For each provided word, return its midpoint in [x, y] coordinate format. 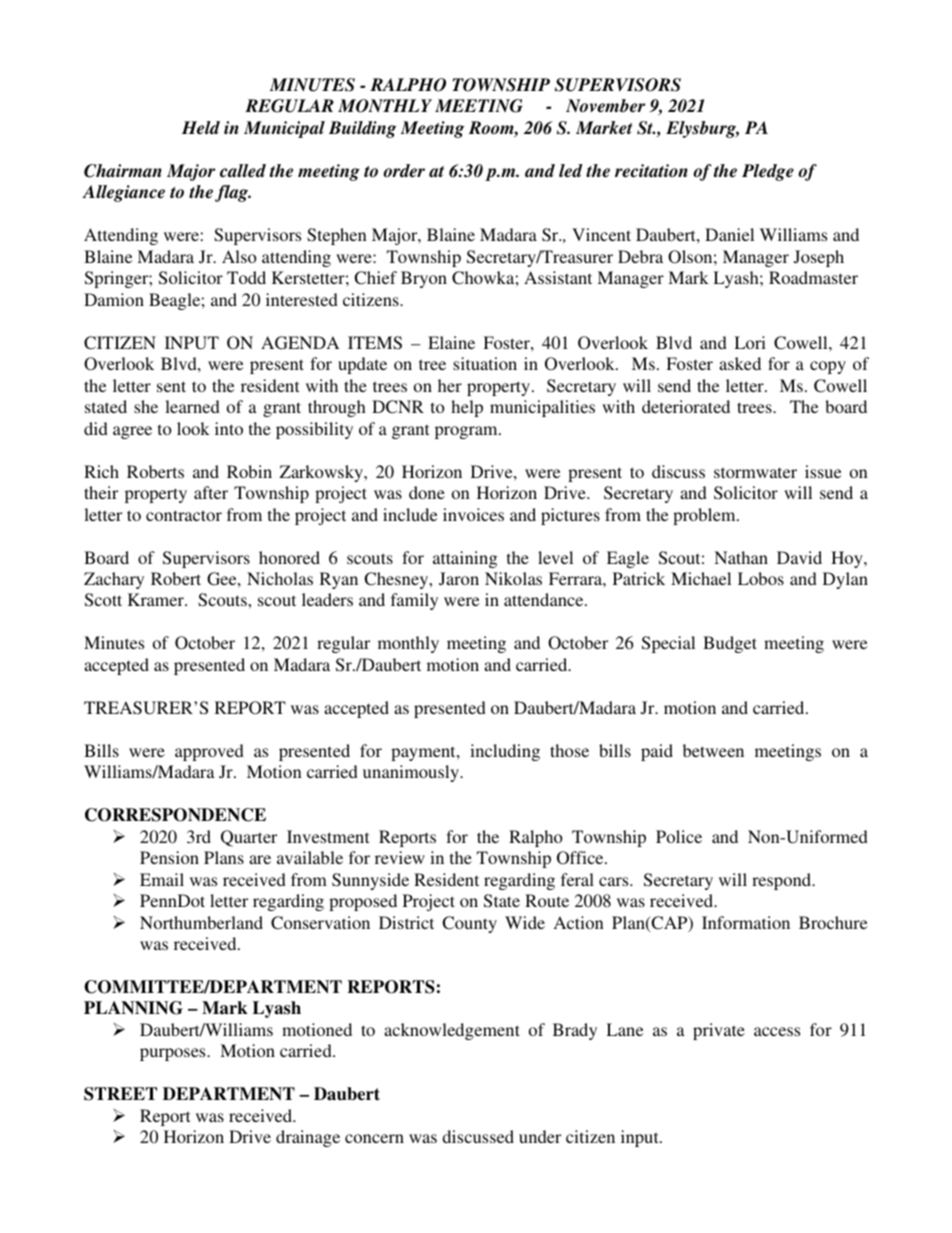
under [540, 1136]
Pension [169, 857]
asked [740, 363]
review [400, 857]
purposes [174, 1054]
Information [746, 922]
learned [192, 406]
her [450, 385]
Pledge [768, 172]
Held [201, 128]
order [404, 171]
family [414, 601]
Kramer [157, 599]
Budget [730, 644]
